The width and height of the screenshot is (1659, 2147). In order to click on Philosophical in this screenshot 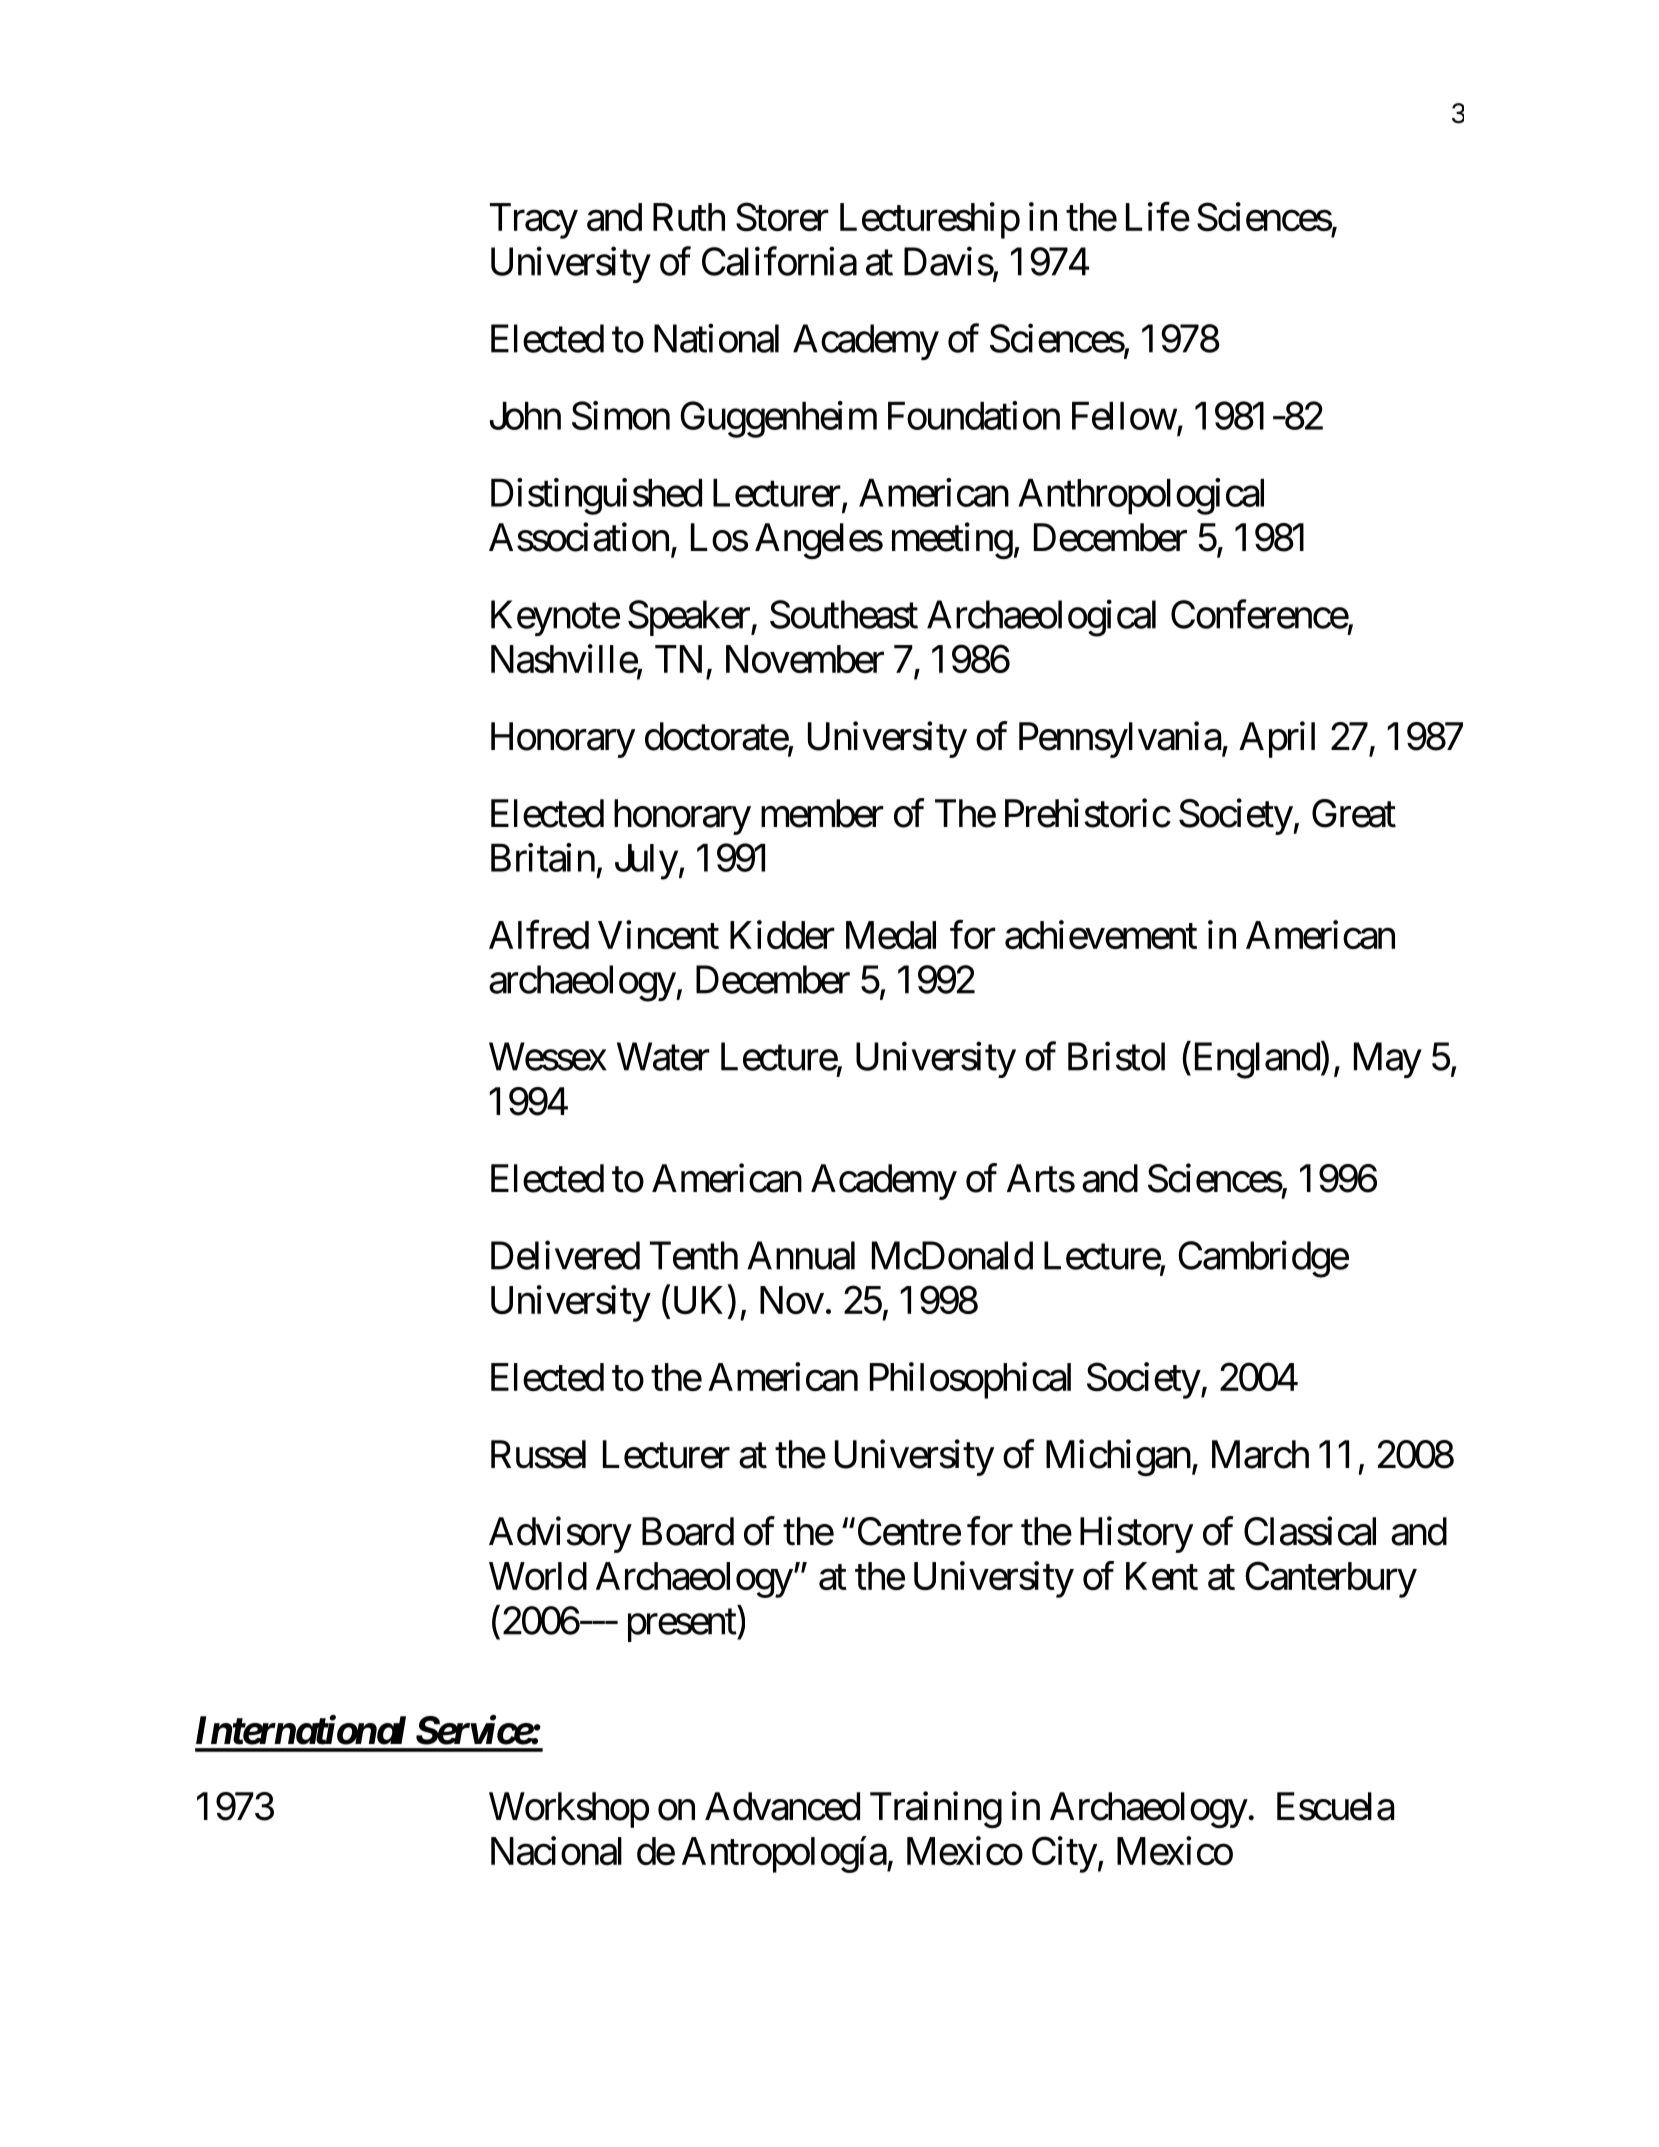, I will do `click(970, 1380)`.
